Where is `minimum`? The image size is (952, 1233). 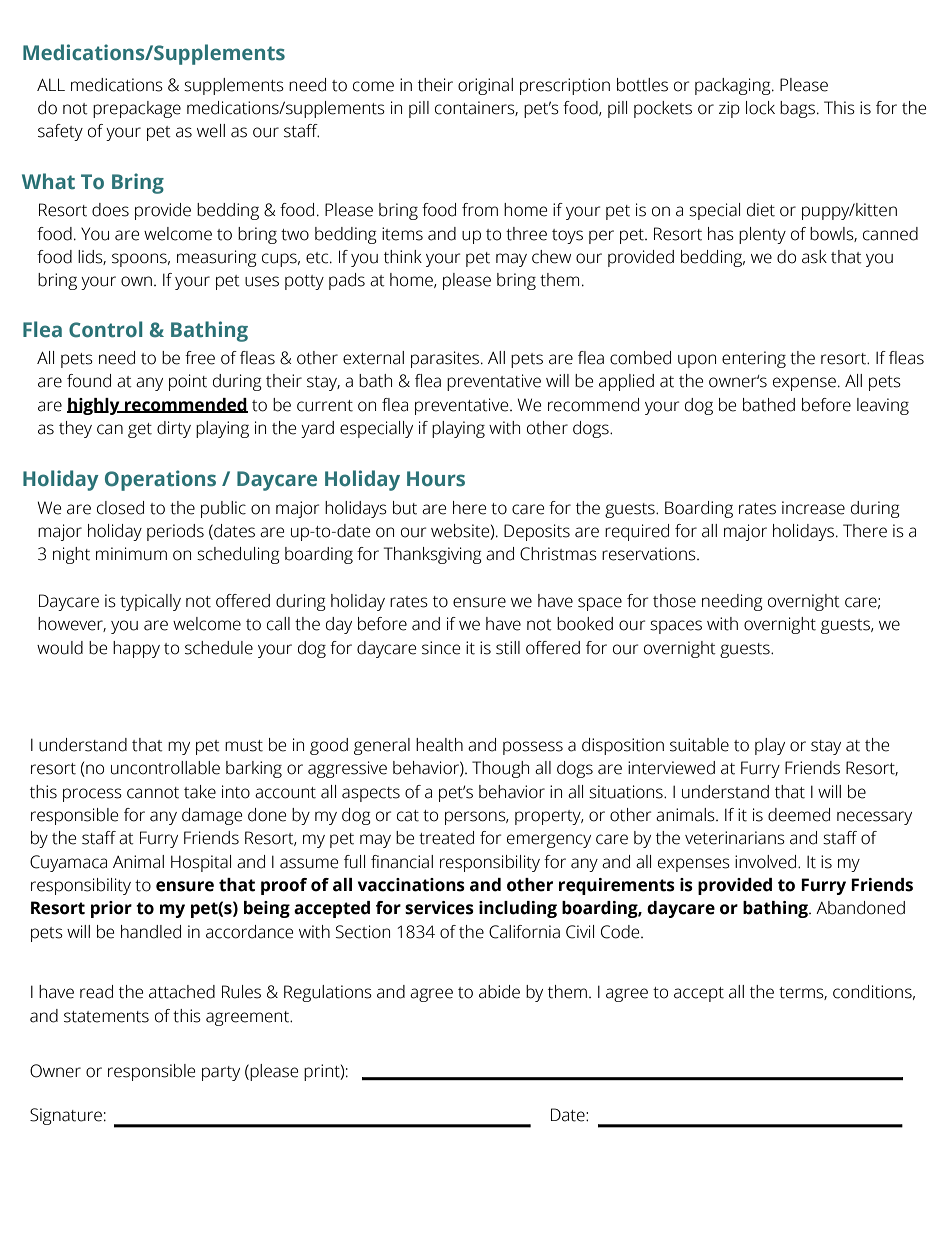
minimum is located at coordinates (131, 554).
